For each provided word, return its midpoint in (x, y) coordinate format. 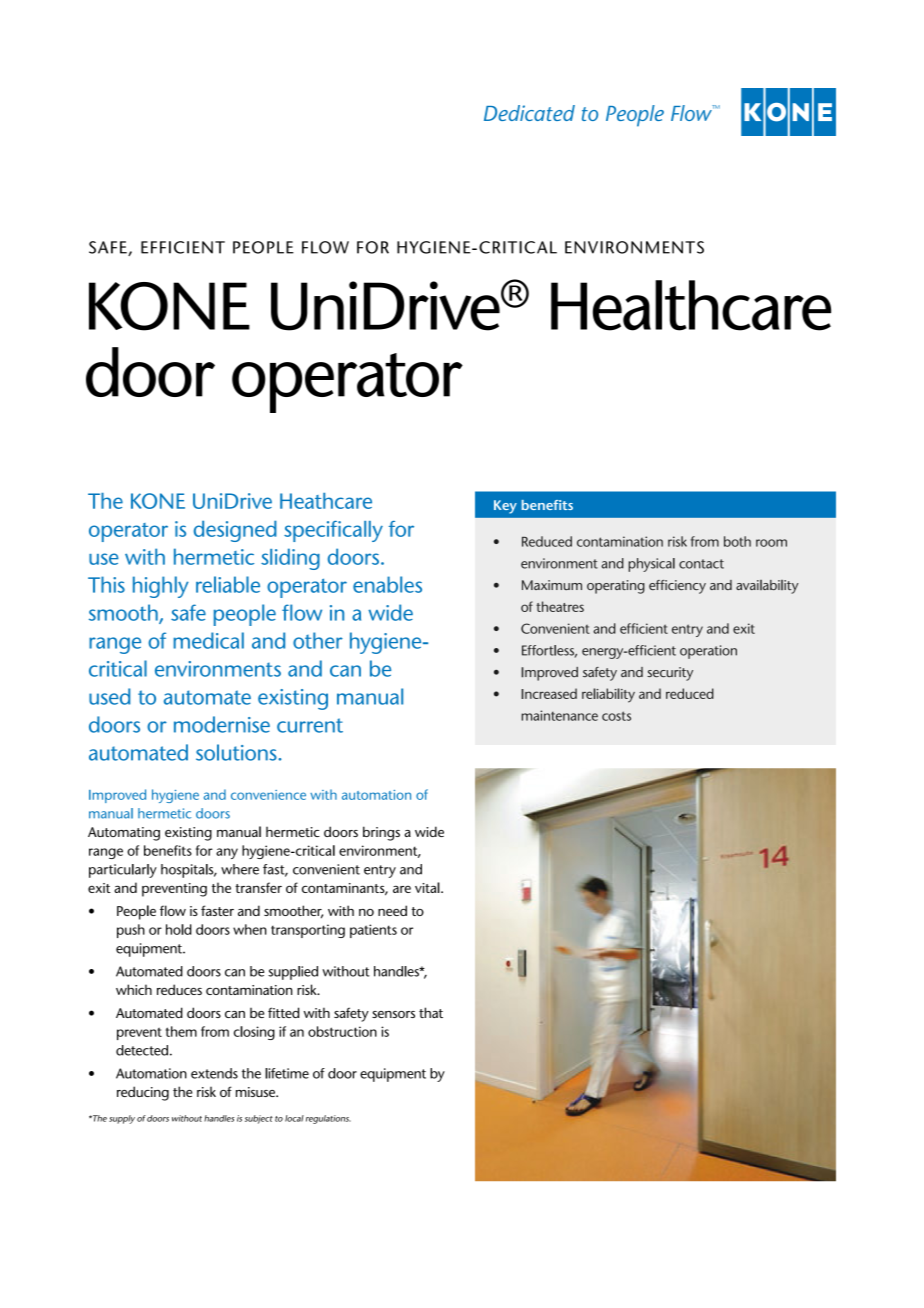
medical (208, 640)
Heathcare (326, 501)
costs (616, 716)
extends (214, 1073)
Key (505, 507)
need (392, 910)
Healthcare (691, 305)
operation (708, 652)
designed (235, 531)
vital (428, 887)
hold (179, 929)
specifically (333, 531)
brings (381, 833)
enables (387, 584)
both (737, 541)
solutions (237, 752)
